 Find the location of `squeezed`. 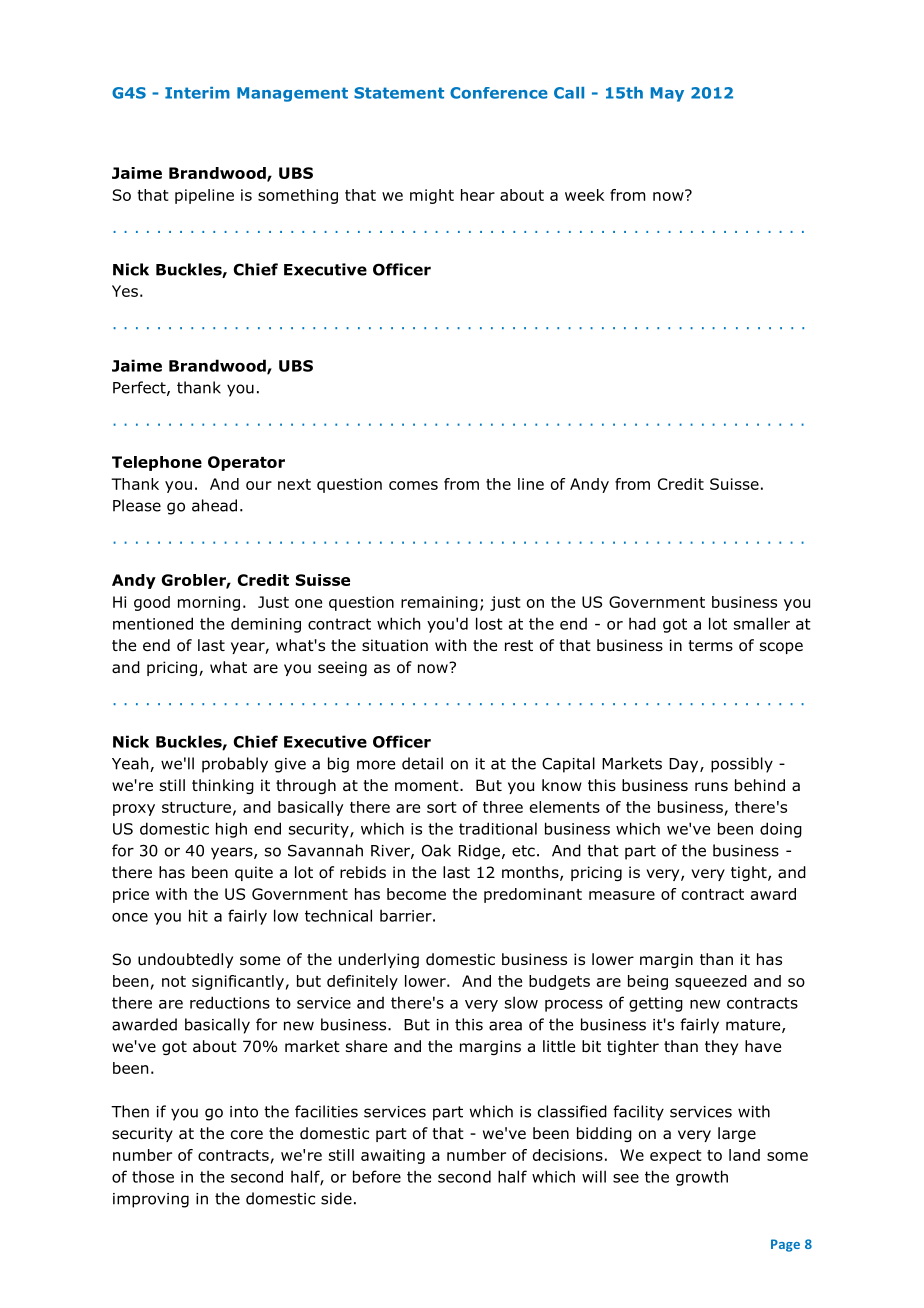

squeezed is located at coordinates (711, 982).
